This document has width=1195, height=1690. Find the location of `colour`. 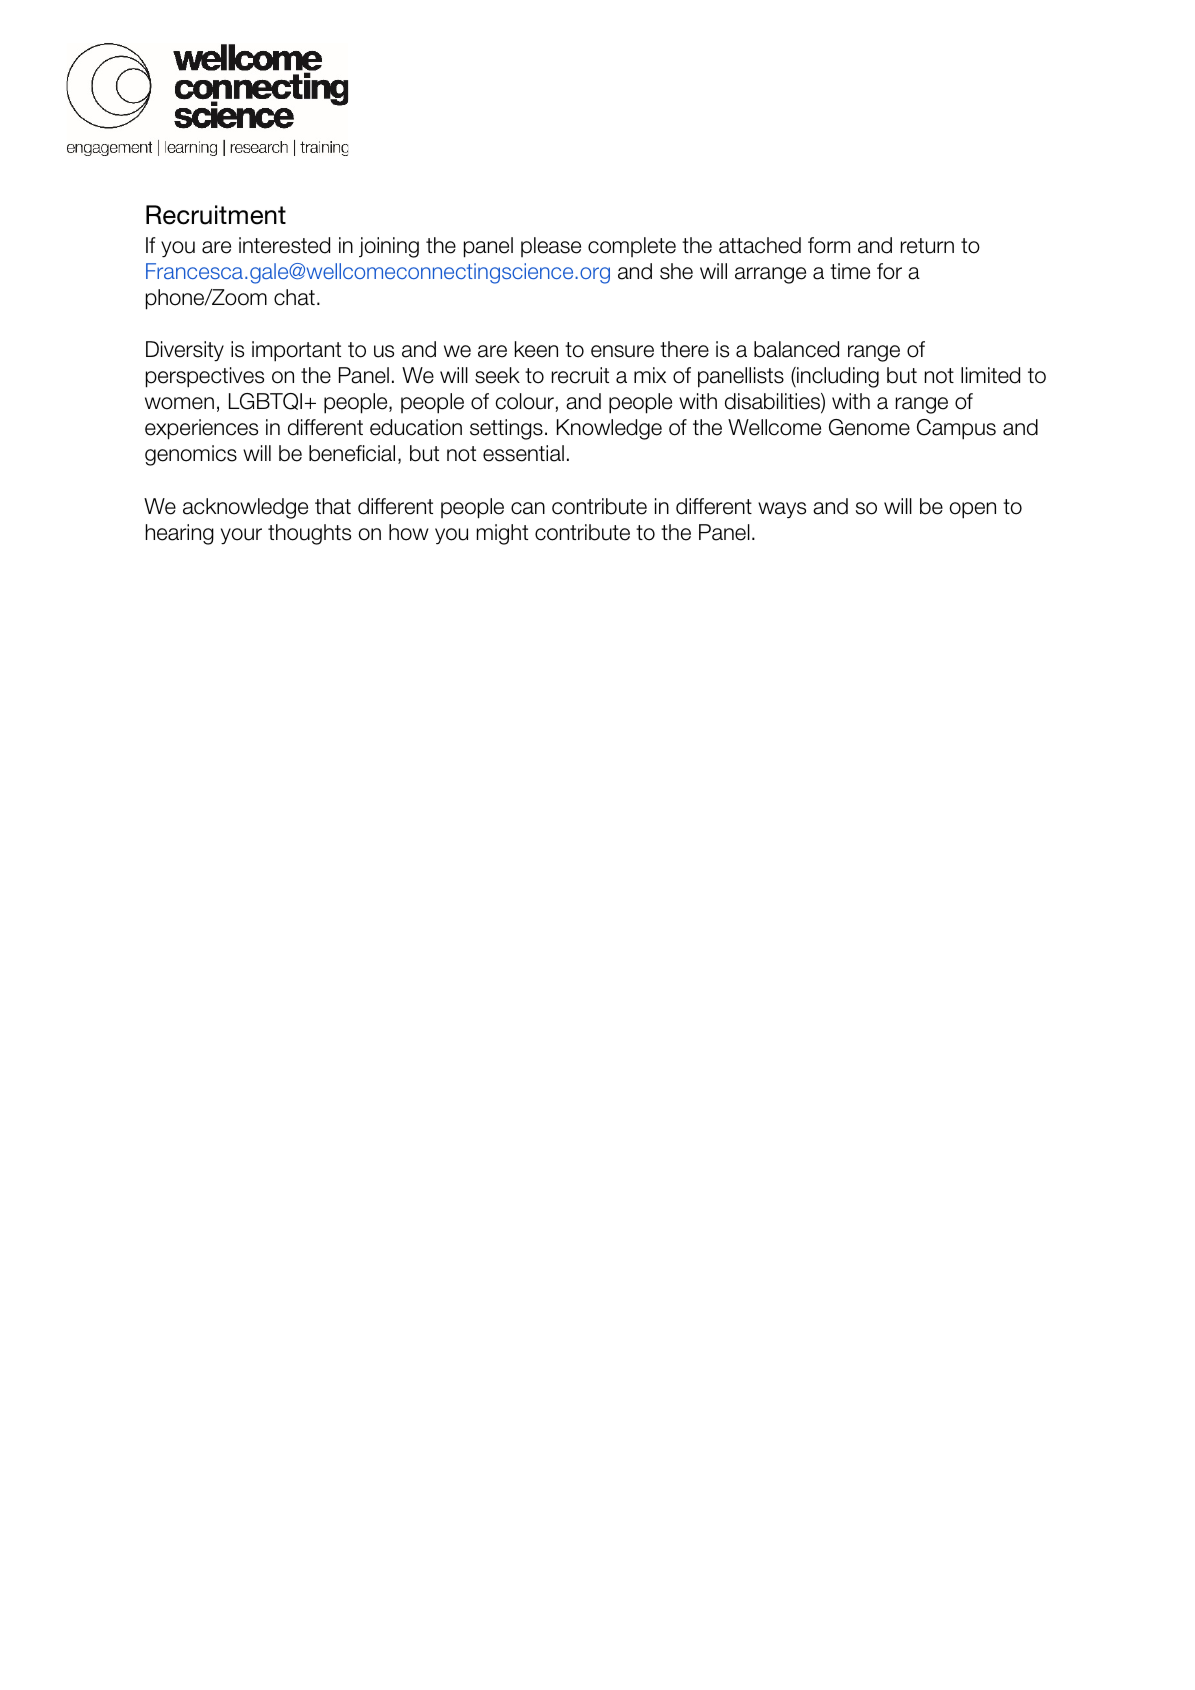

colour is located at coordinates (524, 401).
